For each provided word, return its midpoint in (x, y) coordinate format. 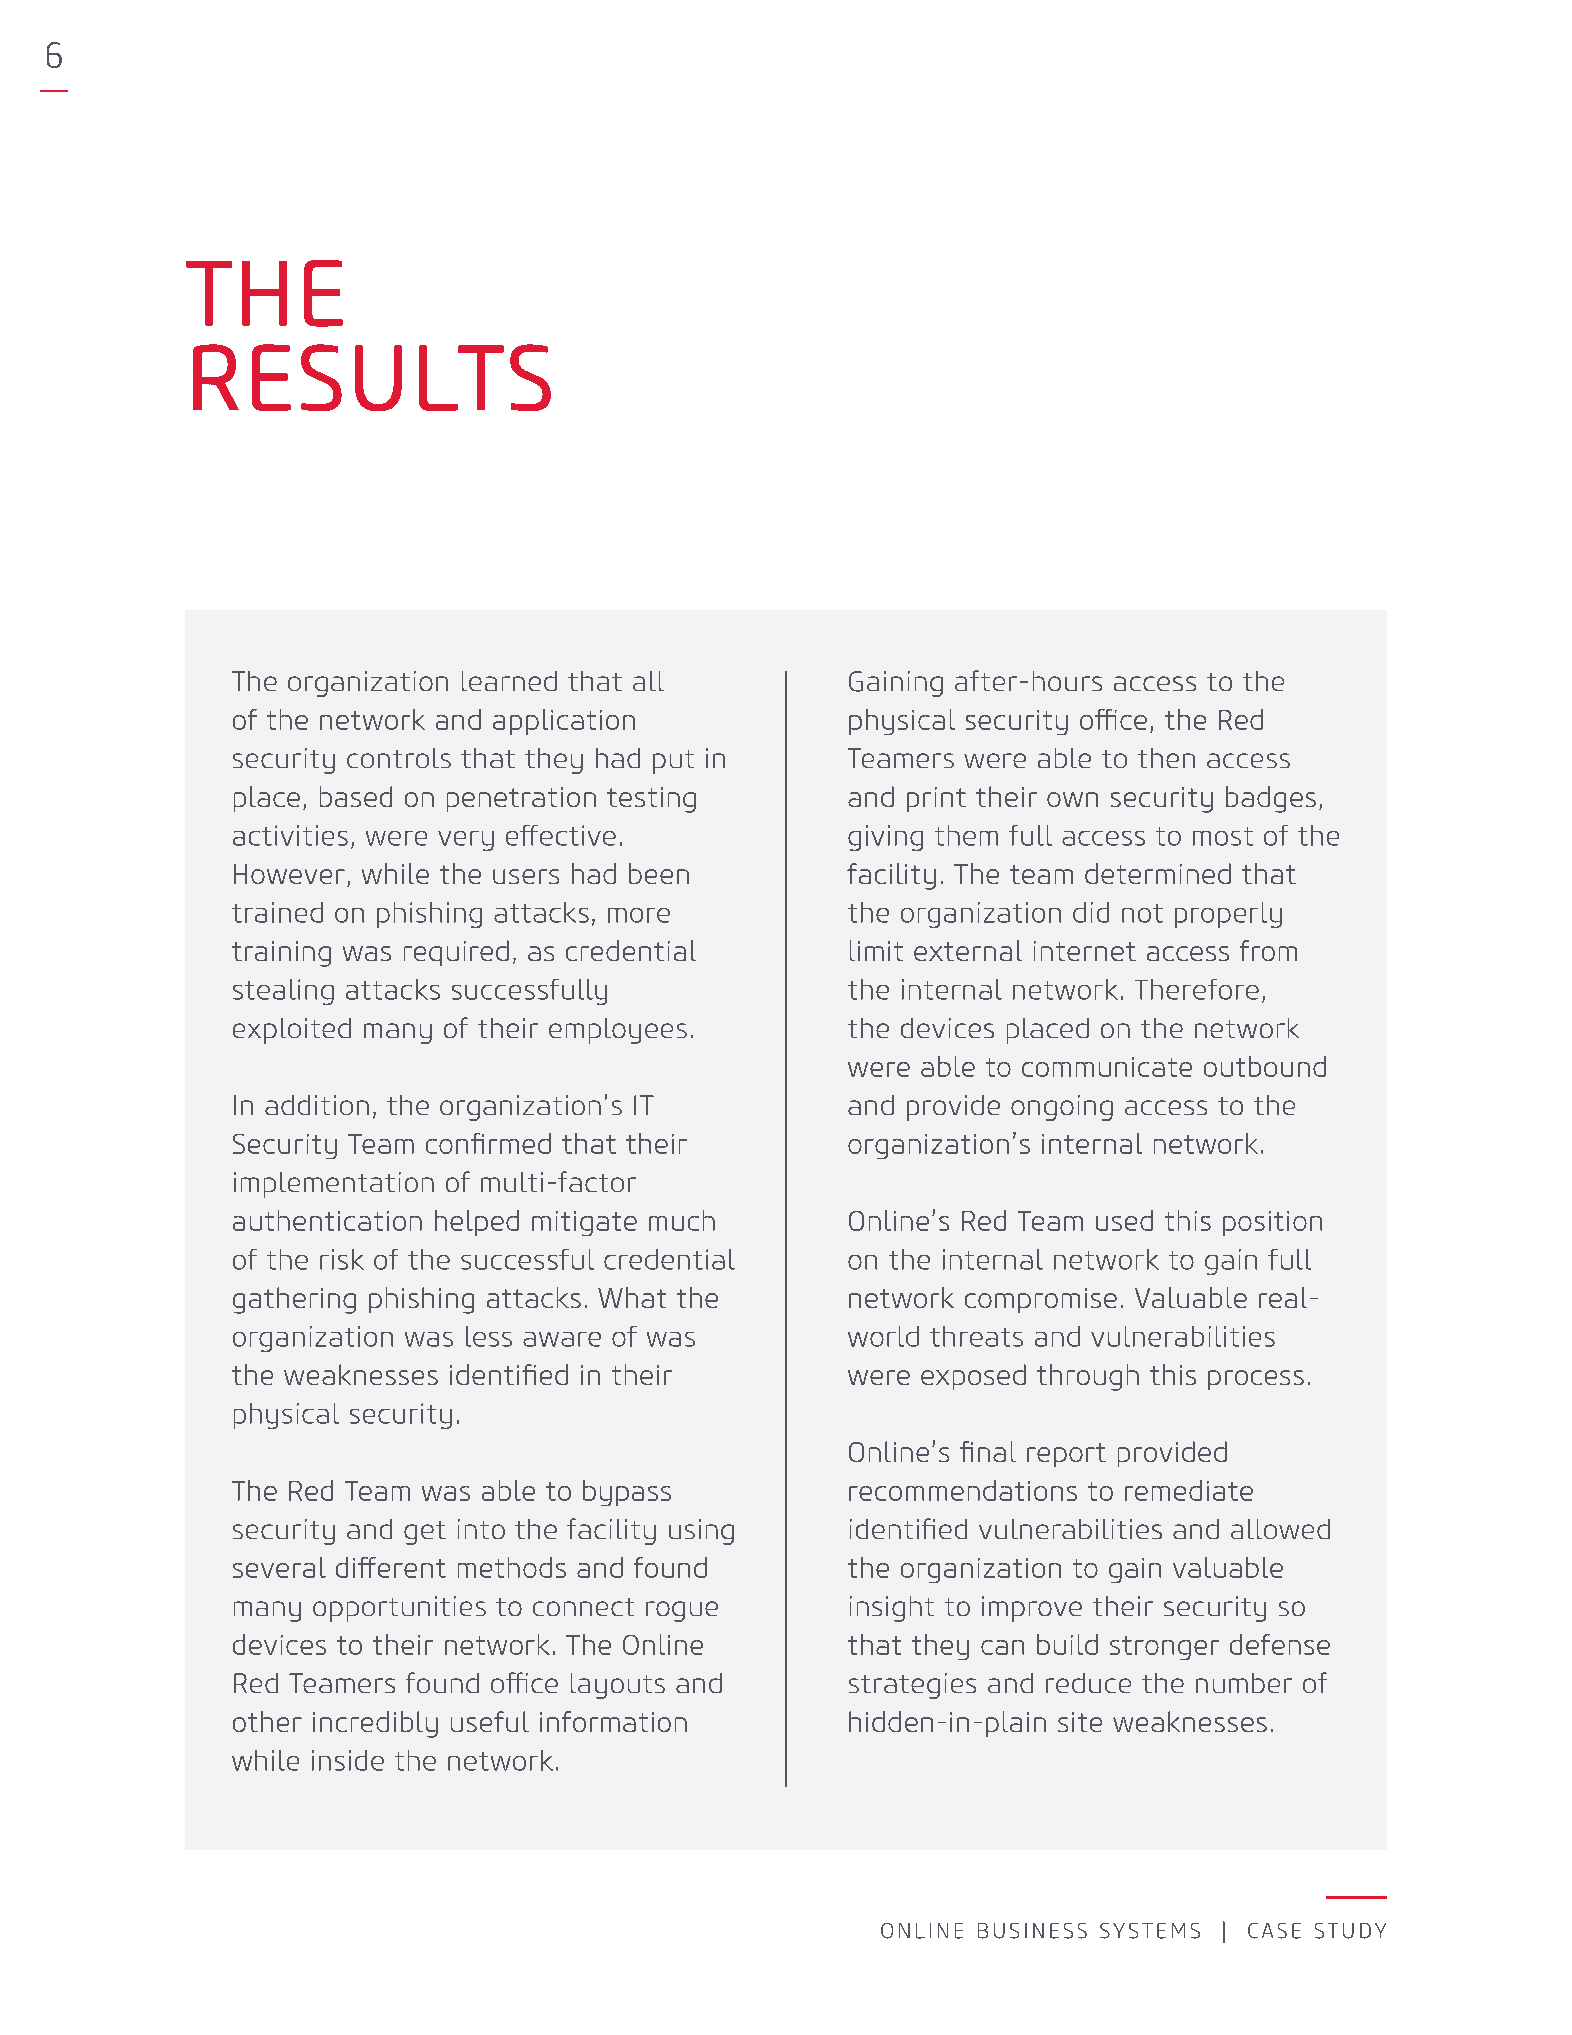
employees (618, 1031)
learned (509, 681)
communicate (1107, 1067)
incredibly (375, 1724)
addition (317, 1105)
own (1072, 799)
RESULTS (372, 377)
